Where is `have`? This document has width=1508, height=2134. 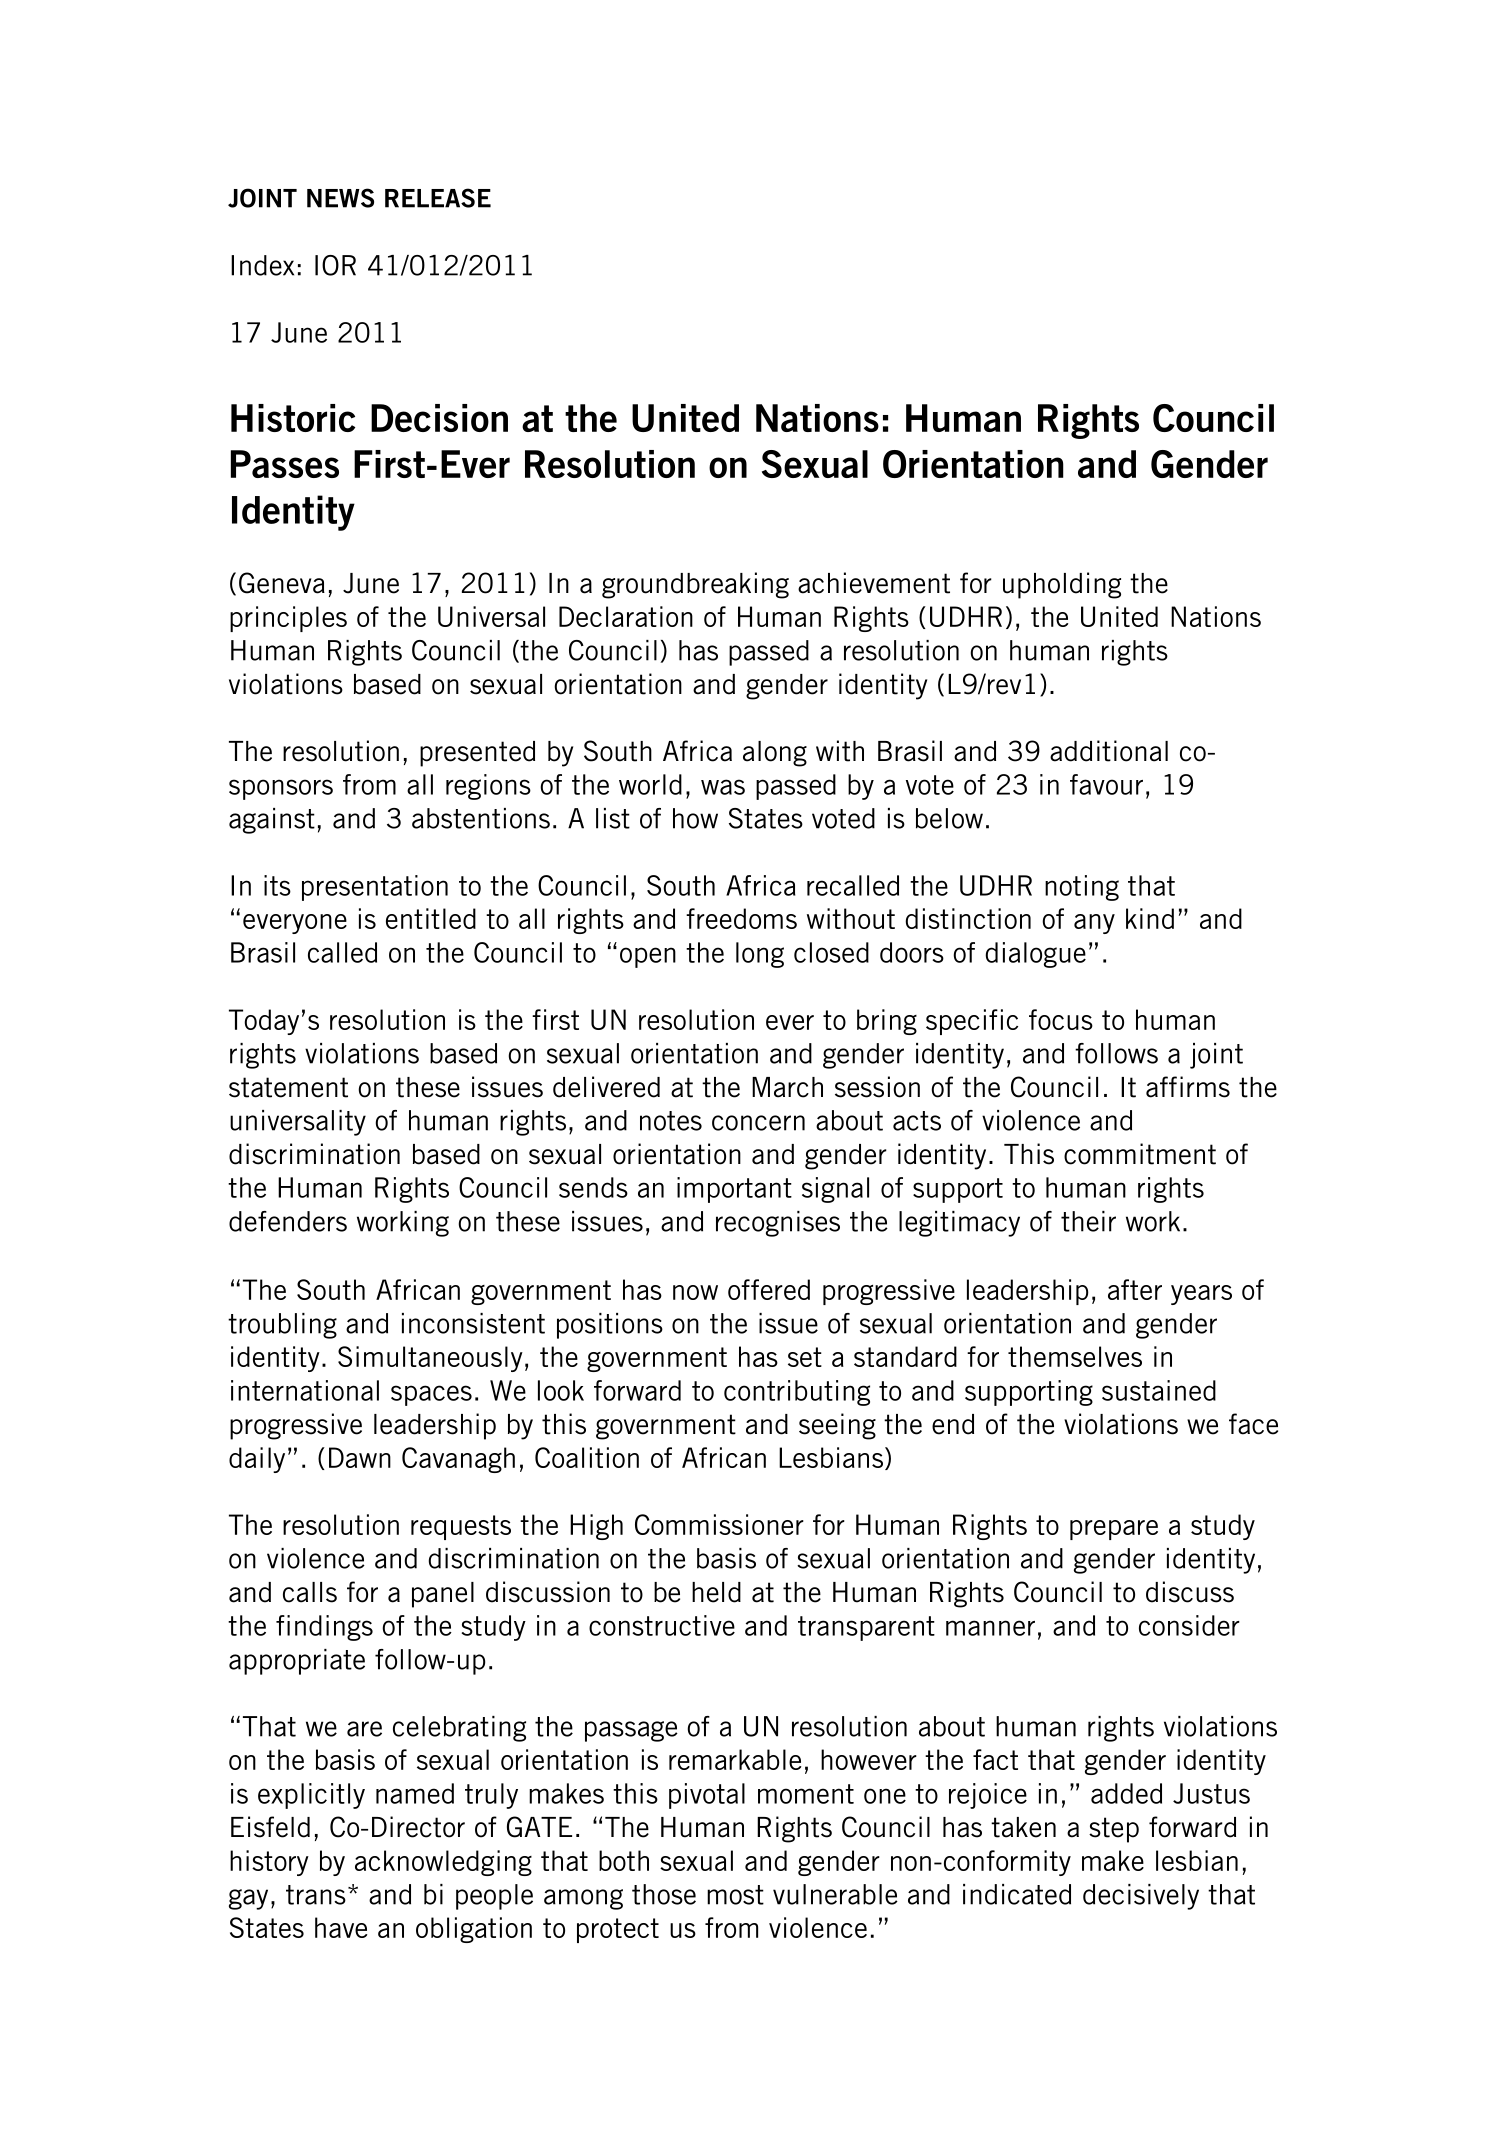
have is located at coordinates (341, 1927).
